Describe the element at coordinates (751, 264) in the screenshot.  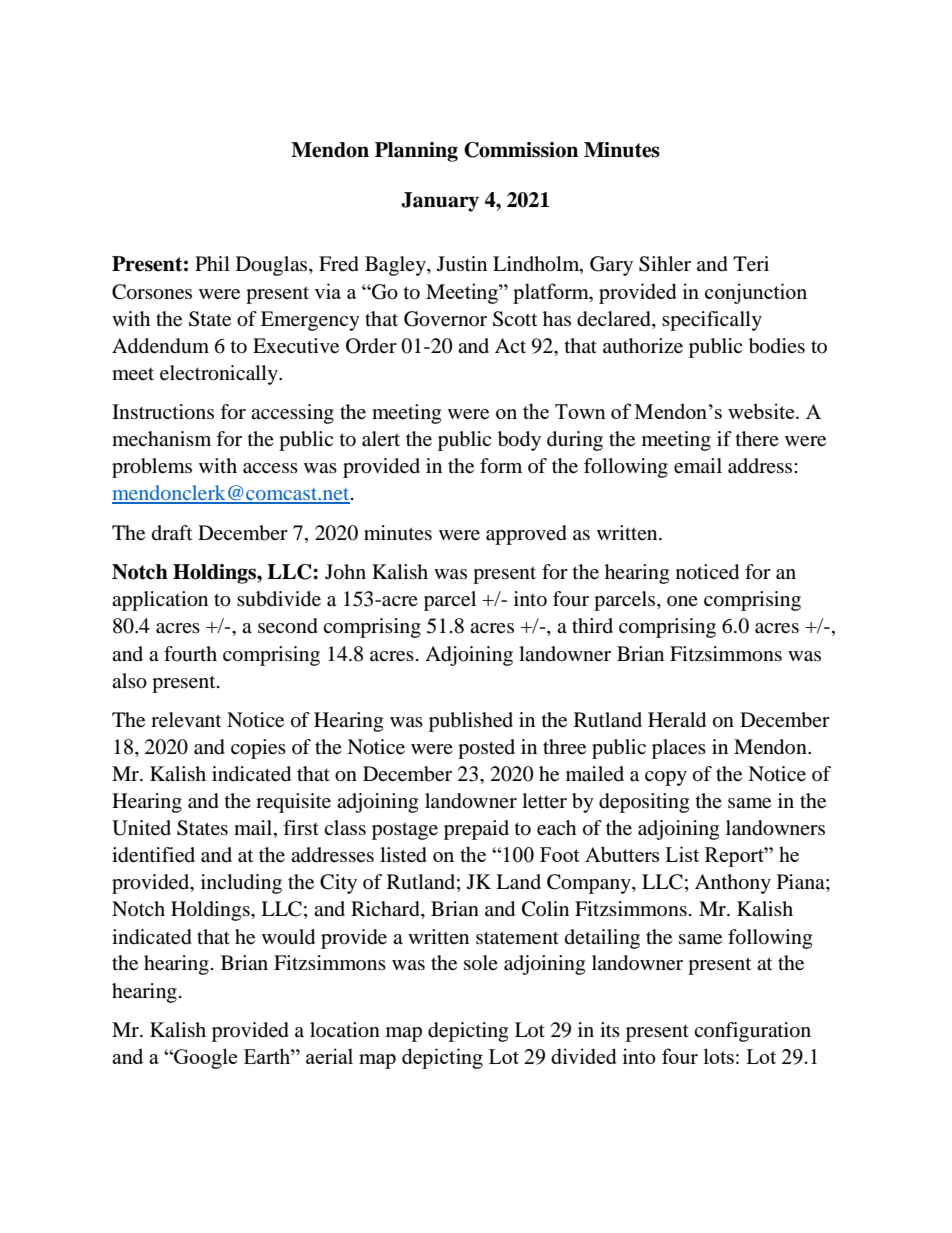
I see `Teri` at that location.
